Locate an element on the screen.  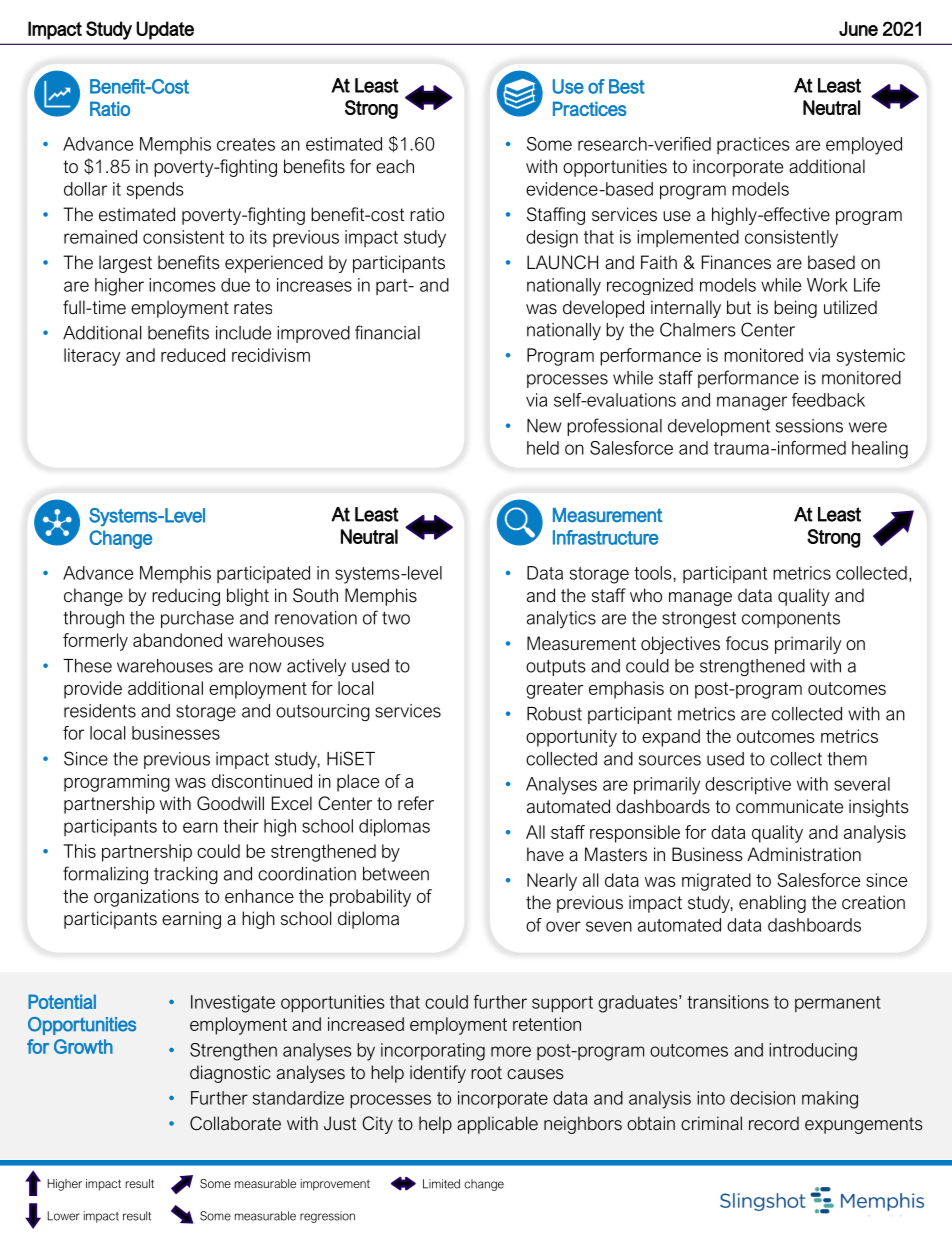
Limited is located at coordinates (441, 1184).
